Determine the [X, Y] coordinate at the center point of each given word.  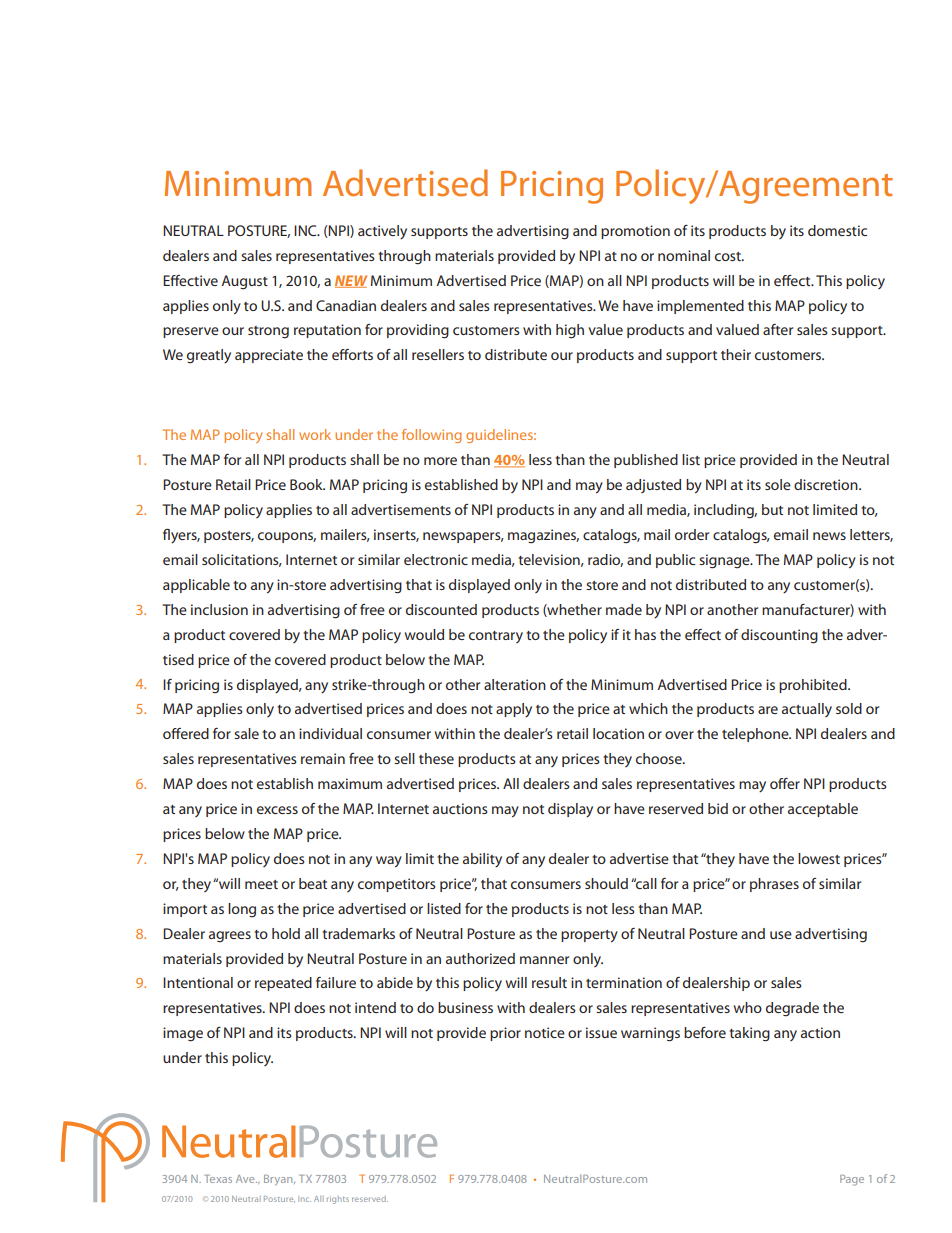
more [440, 461]
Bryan [279, 1180]
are [768, 710]
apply [514, 710]
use [781, 935]
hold [286, 933]
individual [330, 733]
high [570, 331]
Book [307, 484]
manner [544, 960]
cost [729, 256]
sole [778, 484]
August [244, 282]
